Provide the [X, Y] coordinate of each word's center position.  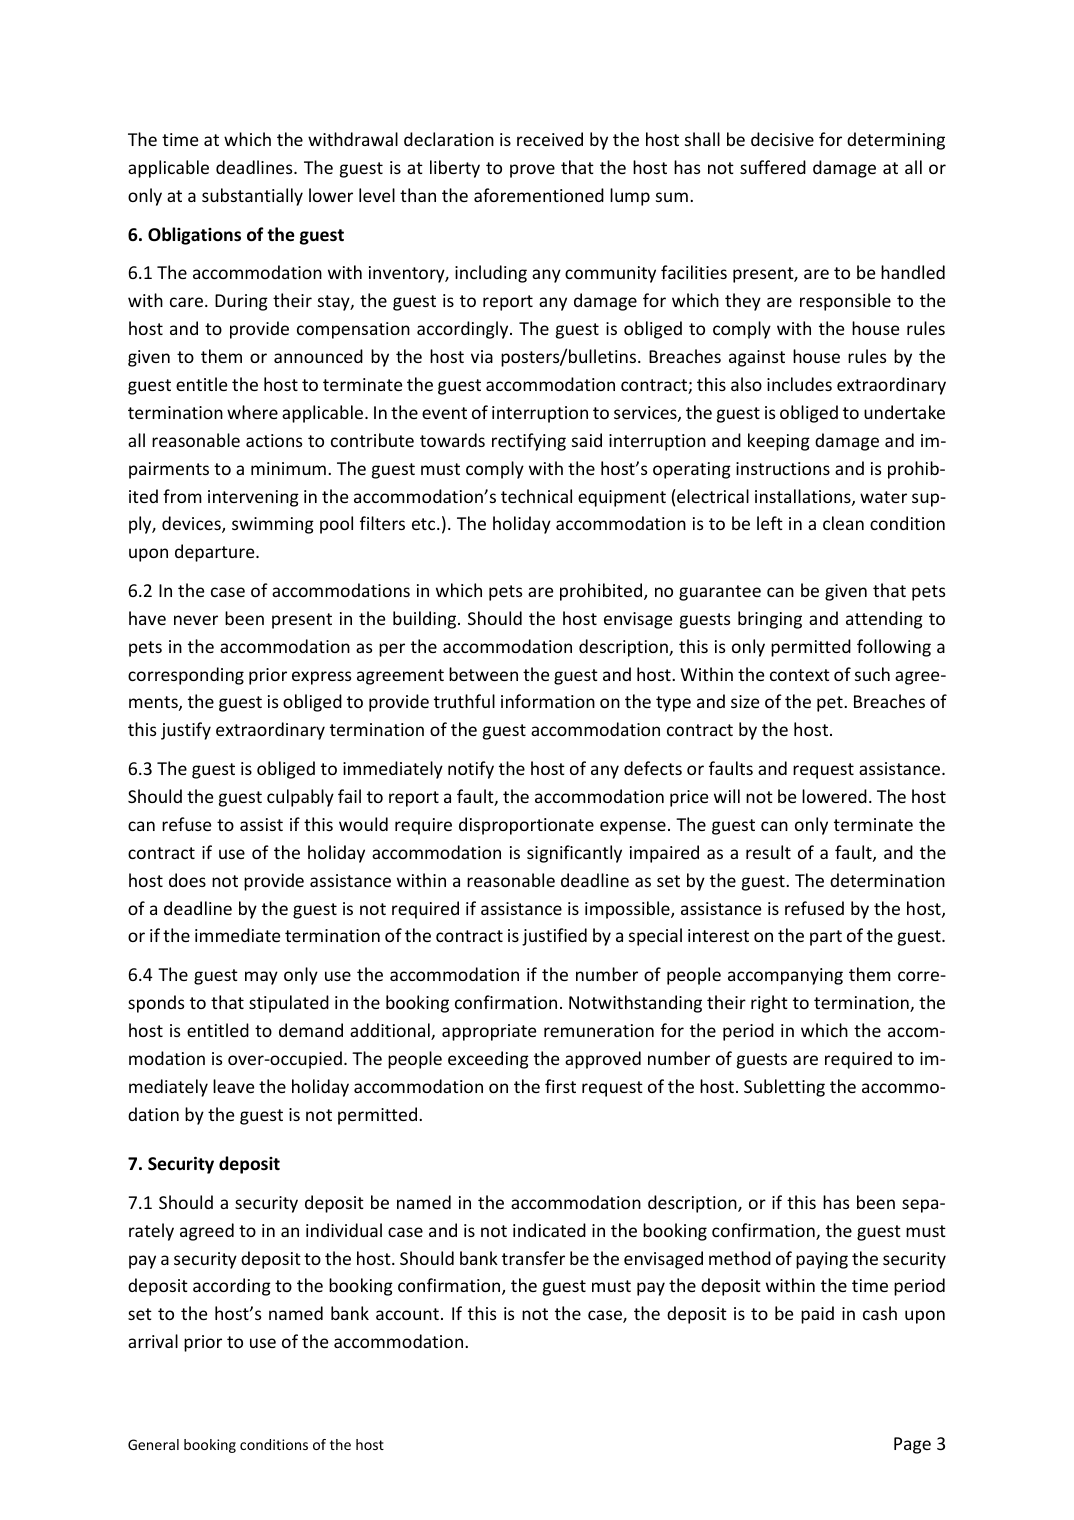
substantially [252, 197]
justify [186, 731]
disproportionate [526, 826]
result [768, 852]
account [407, 1314]
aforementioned [539, 195]
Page [912, 1445]
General [153, 1444]
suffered [773, 167]
